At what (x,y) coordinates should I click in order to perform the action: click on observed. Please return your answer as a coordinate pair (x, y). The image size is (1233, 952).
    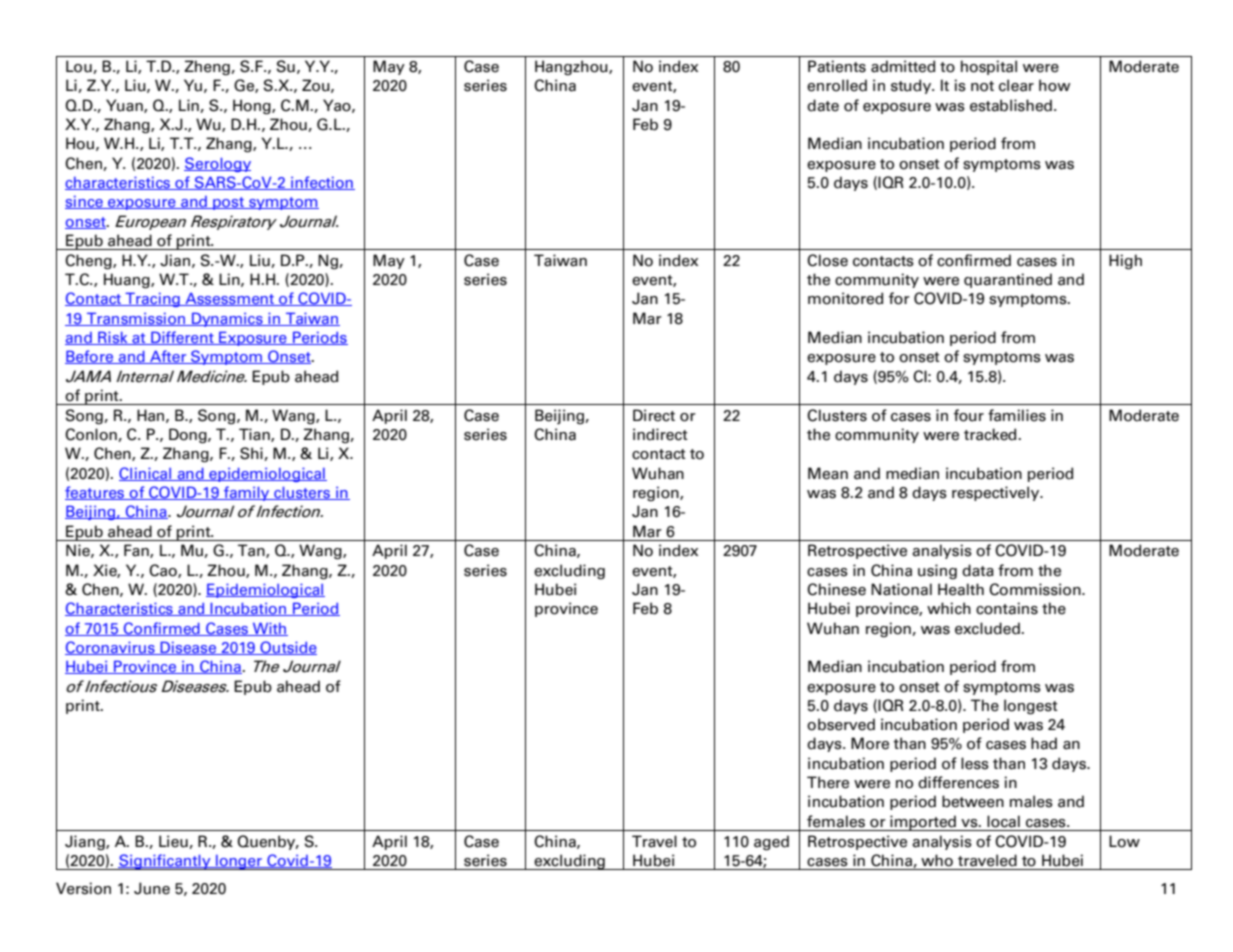
    Looking at the image, I should click on (841, 724).
